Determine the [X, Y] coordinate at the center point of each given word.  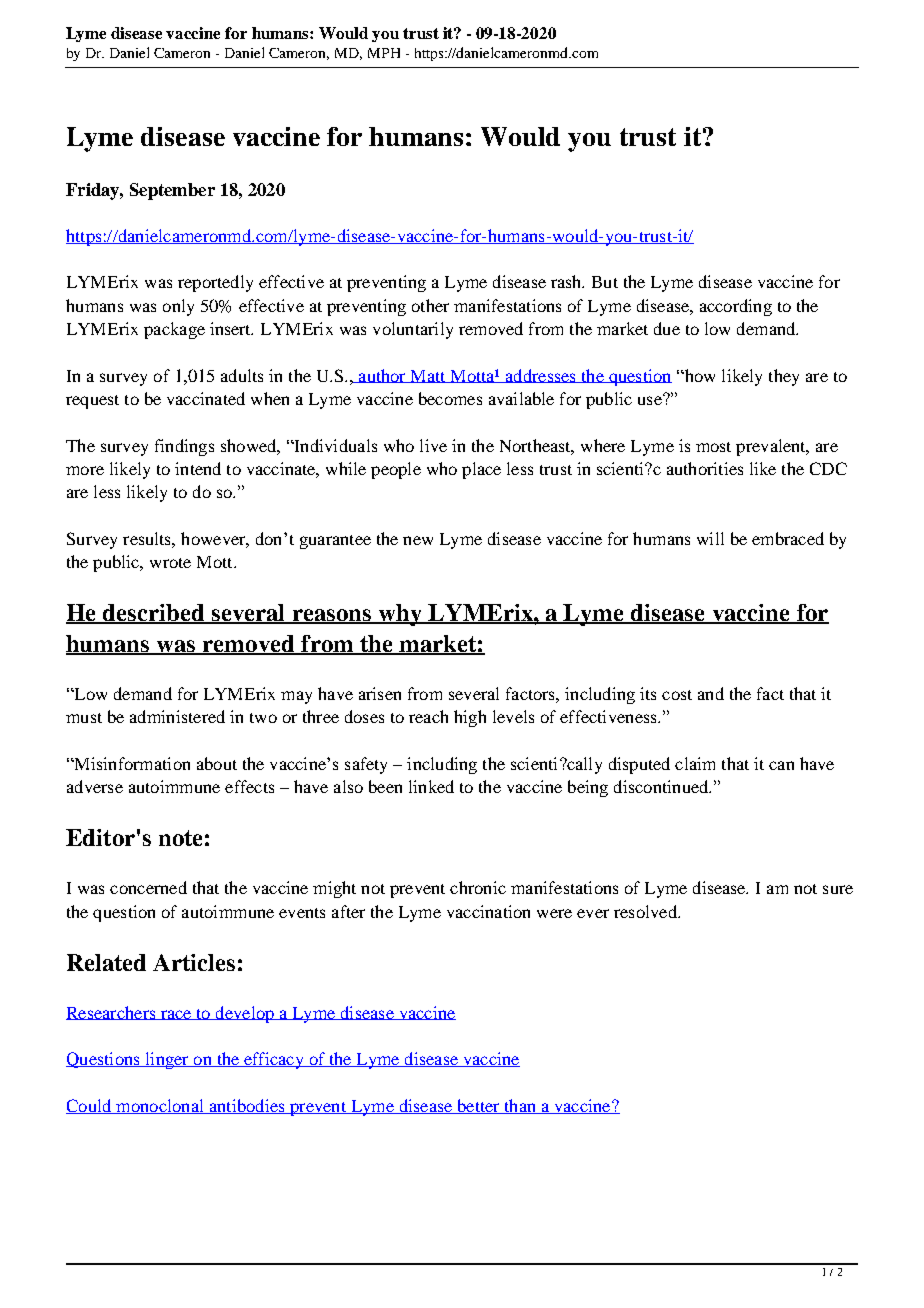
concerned [148, 887]
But [605, 282]
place [481, 470]
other [430, 305]
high [470, 718]
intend [198, 468]
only [178, 307]
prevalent [772, 447]
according [736, 307]
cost [677, 695]
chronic [478, 887]
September [172, 191]
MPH [384, 53]
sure [838, 889]
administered [177, 716]
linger [167, 1060]
